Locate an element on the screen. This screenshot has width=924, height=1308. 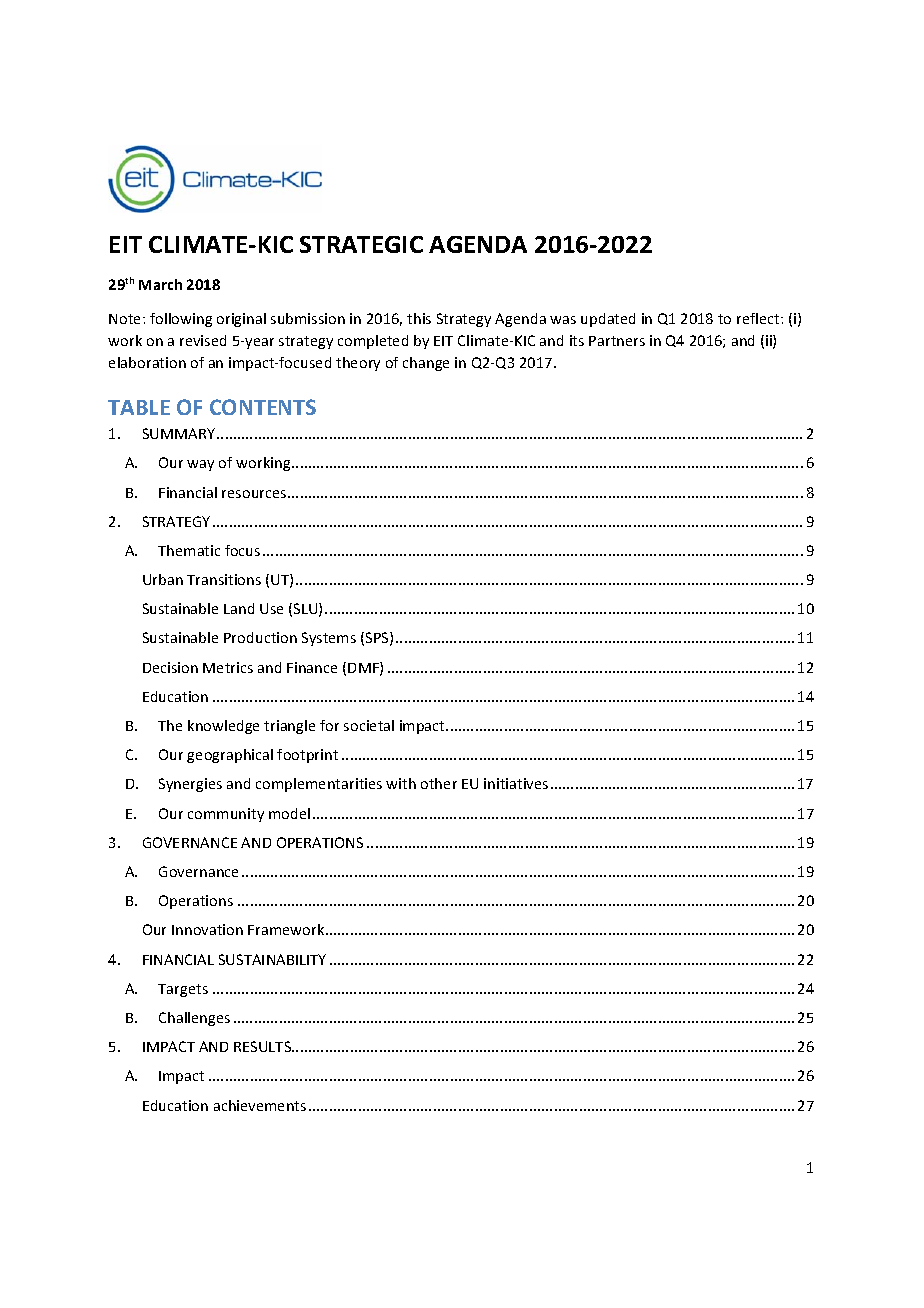
Metrics is located at coordinates (228, 667).
